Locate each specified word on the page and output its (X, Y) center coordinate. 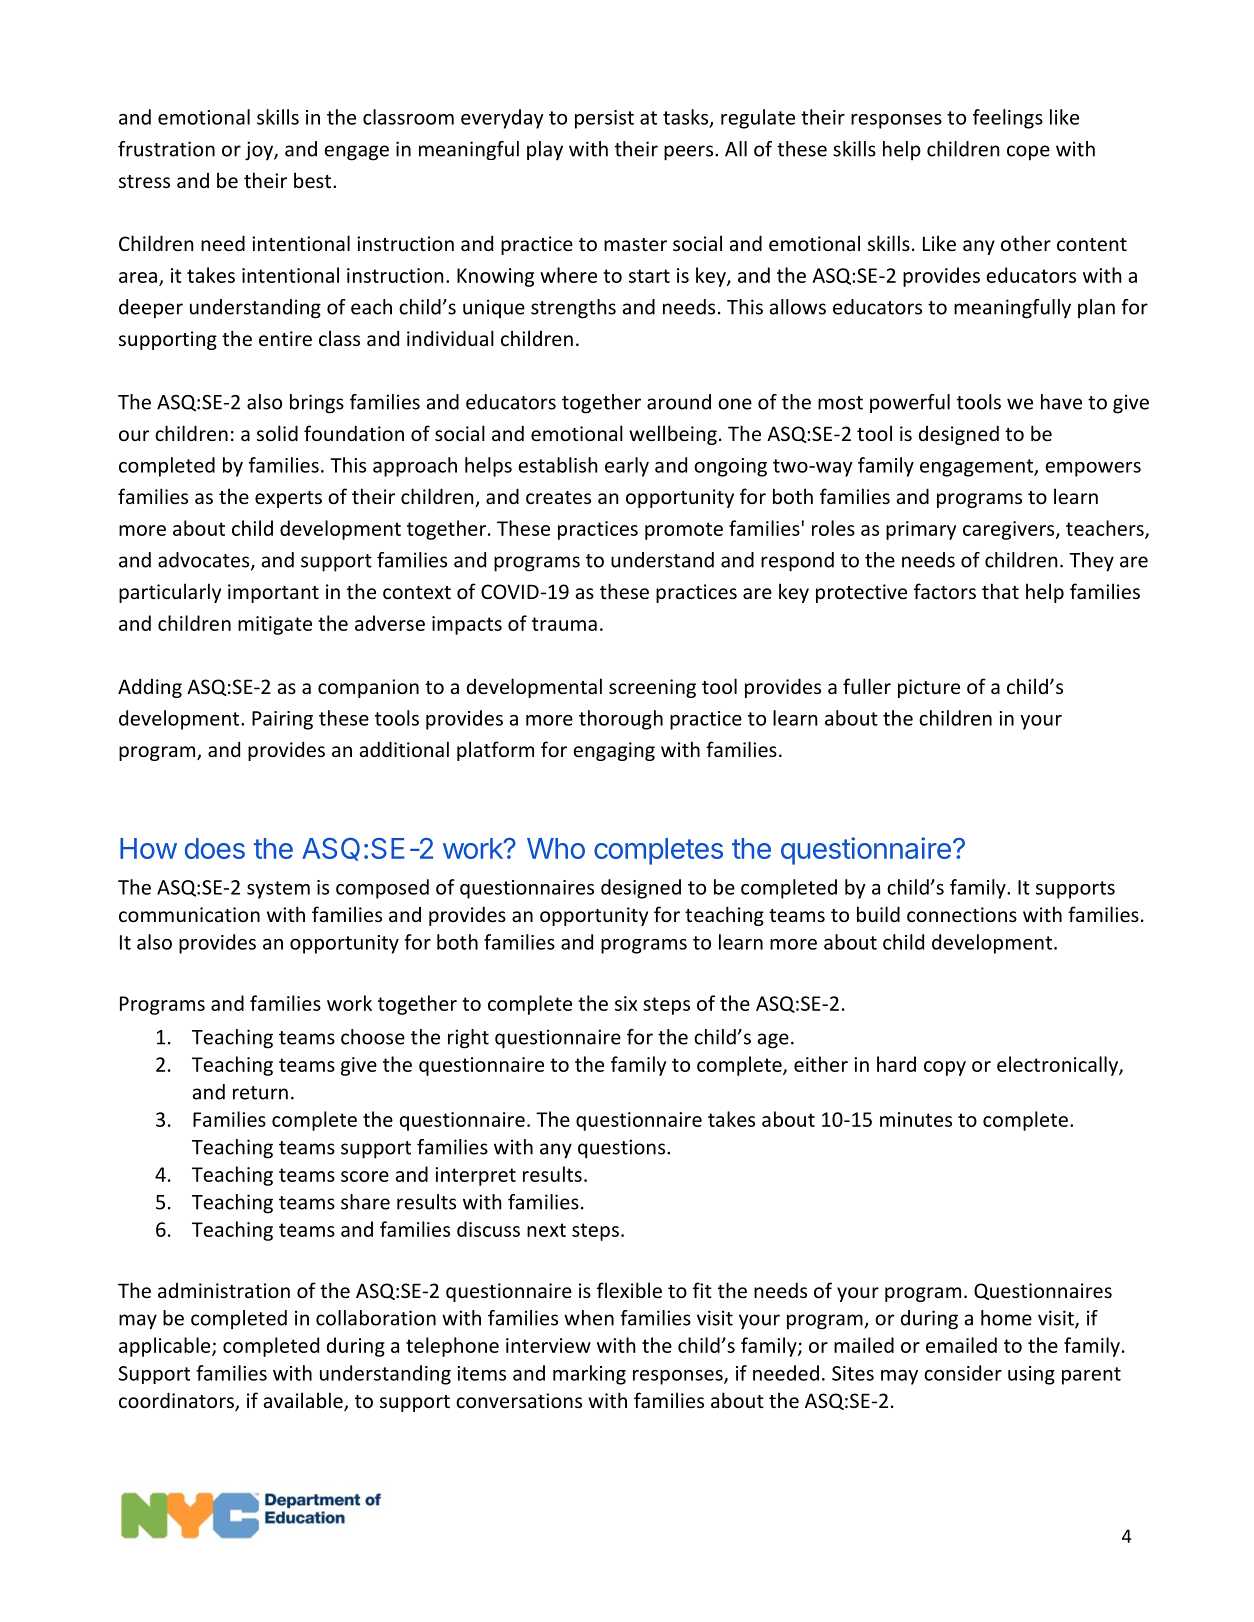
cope (1028, 153)
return (260, 1093)
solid (277, 433)
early (627, 467)
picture (929, 688)
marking (589, 1375)
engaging (614, 751)
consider (963, 1373)
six (626, 1003)
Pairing (282, 720)
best (314, 180)
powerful (910, 403)
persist (604, 119)
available (304, 1401)
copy (945, 1068)
